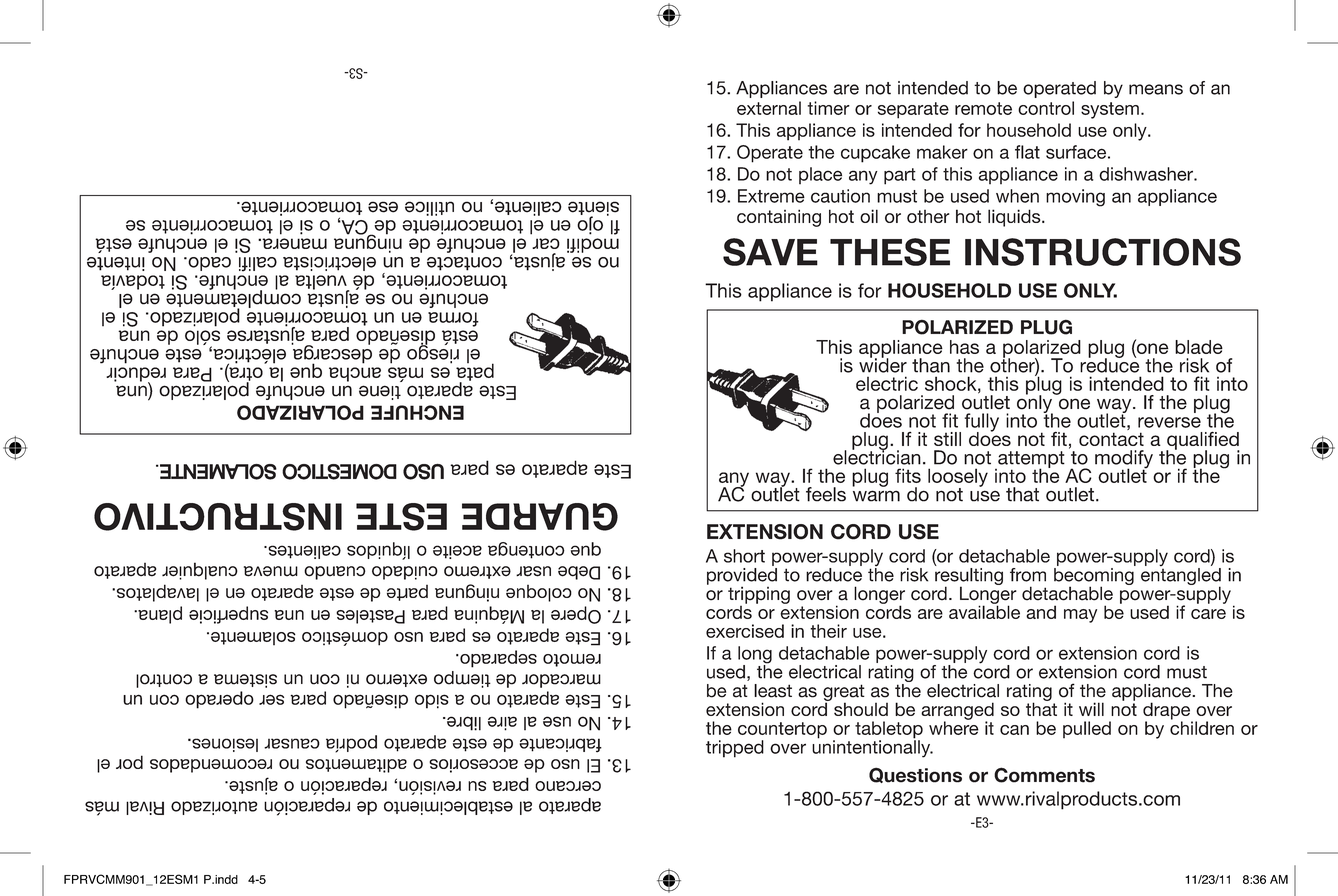 Image resolution: width=1338 pixels, height=896 pixels. I want to click on remote, so click(983, 108).
